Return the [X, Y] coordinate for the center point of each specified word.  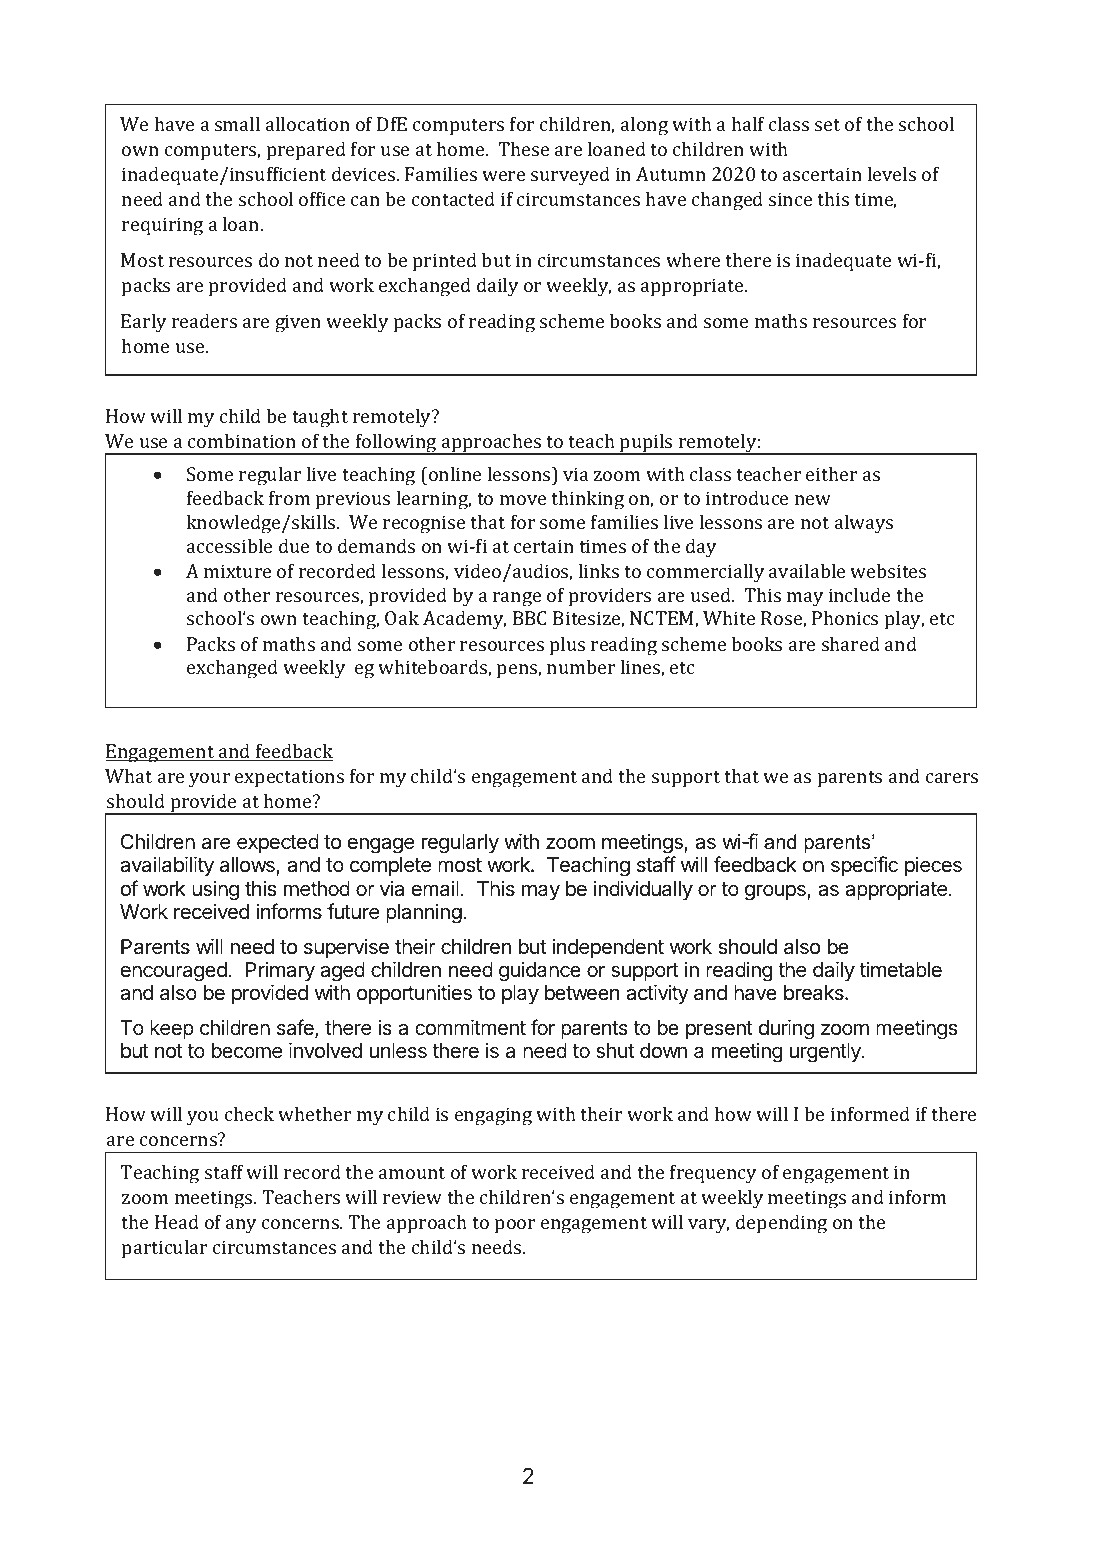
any [241, 1226]
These [523, 148]
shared [851, 643]
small [237, 123]
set [827, 125]
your [209, 780]
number [581, 666]
